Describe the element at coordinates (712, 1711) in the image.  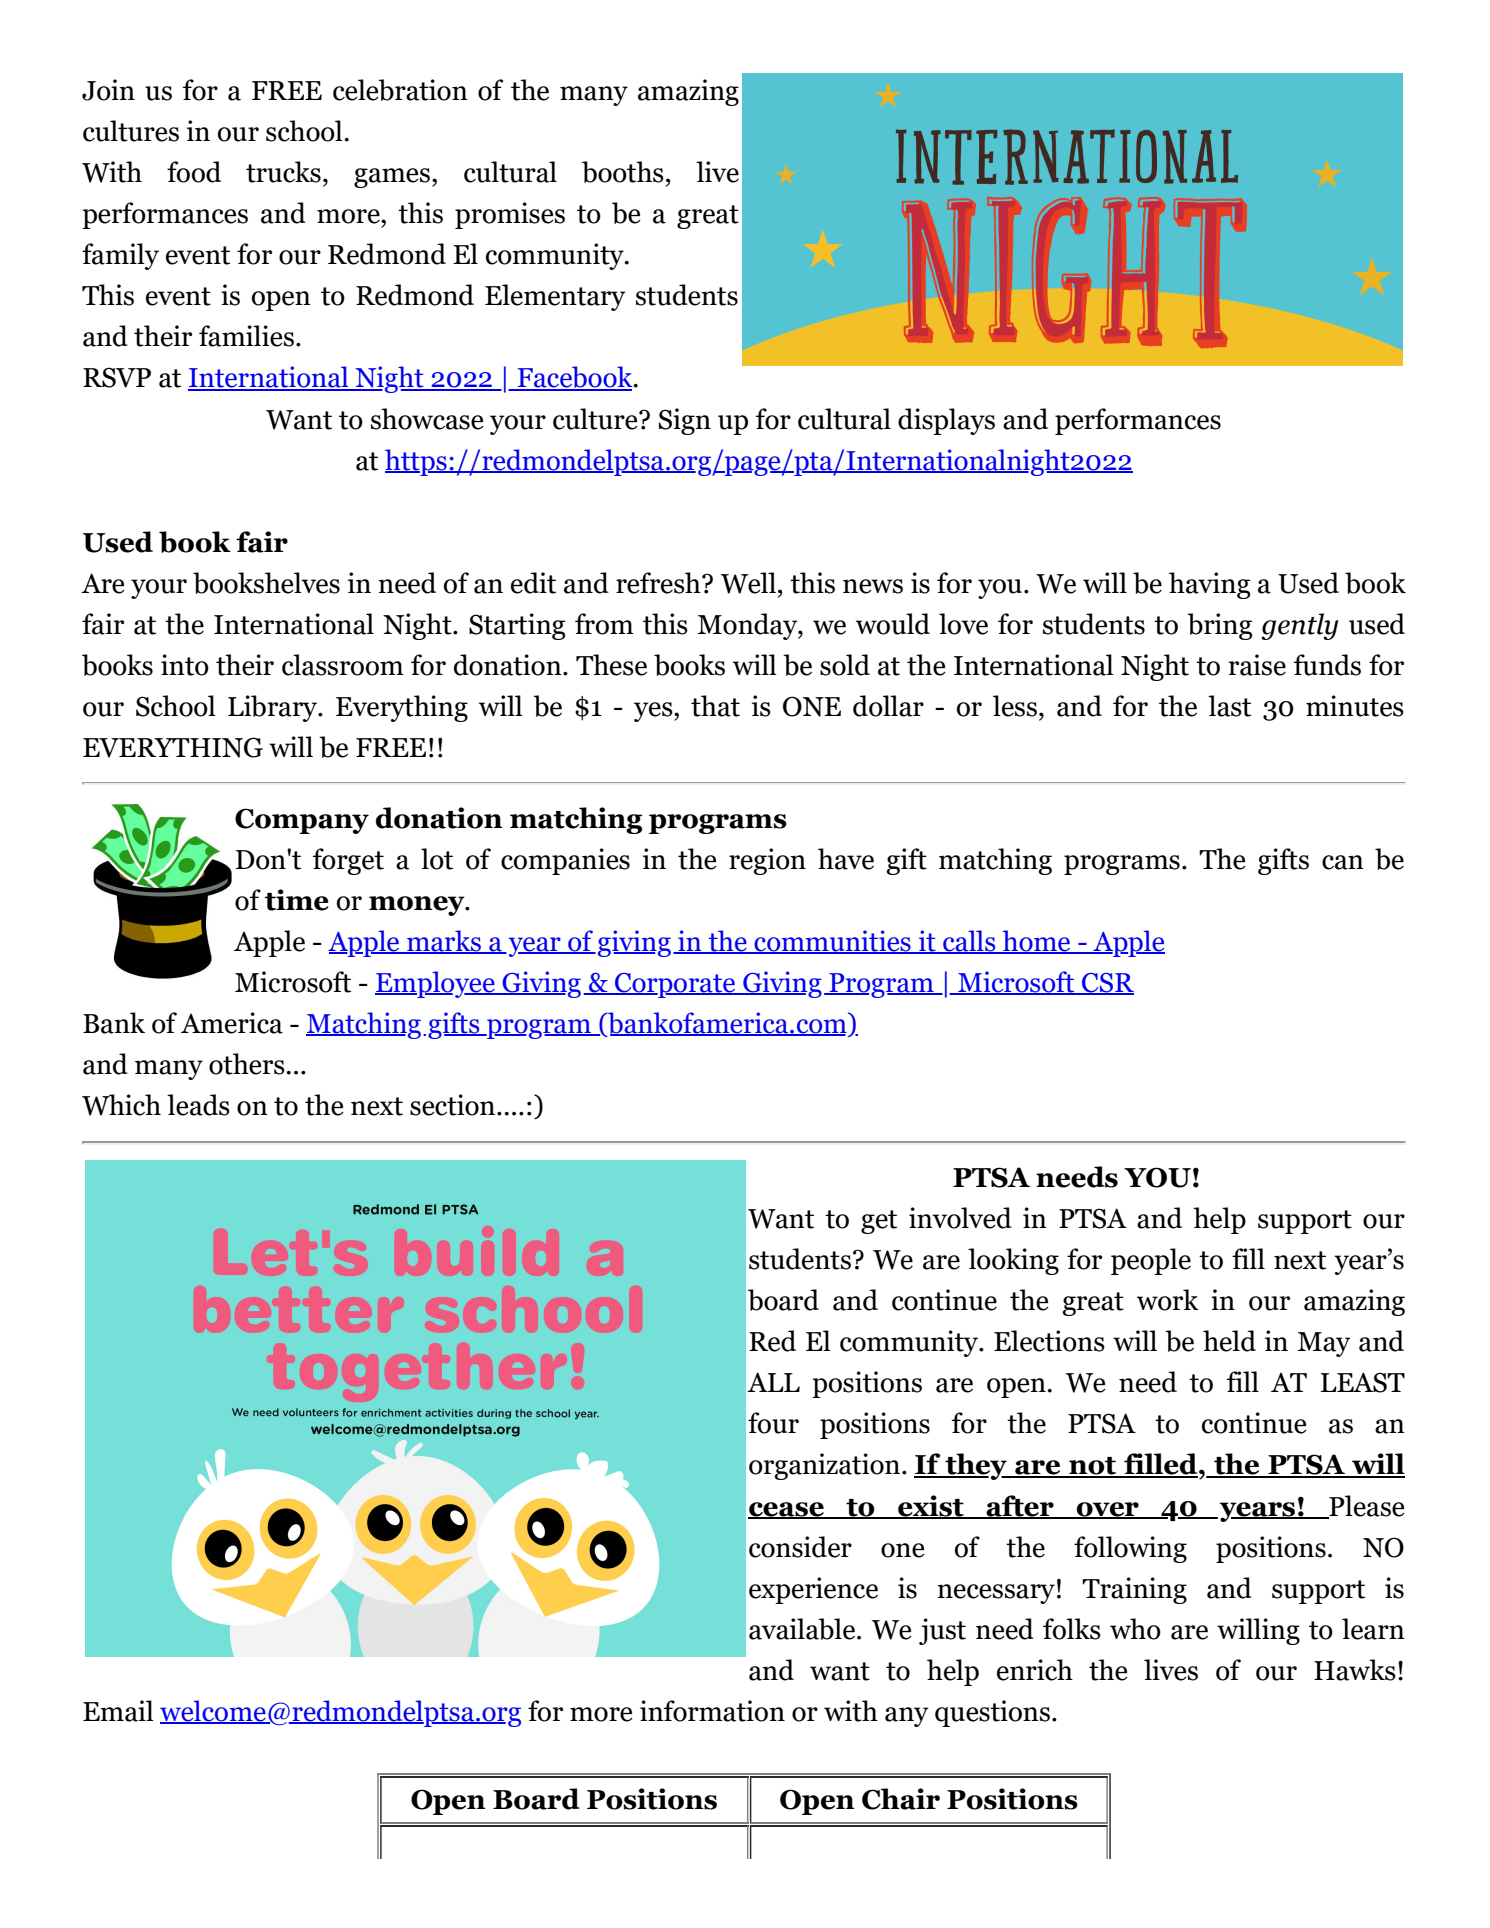
I see `information` at that location.
